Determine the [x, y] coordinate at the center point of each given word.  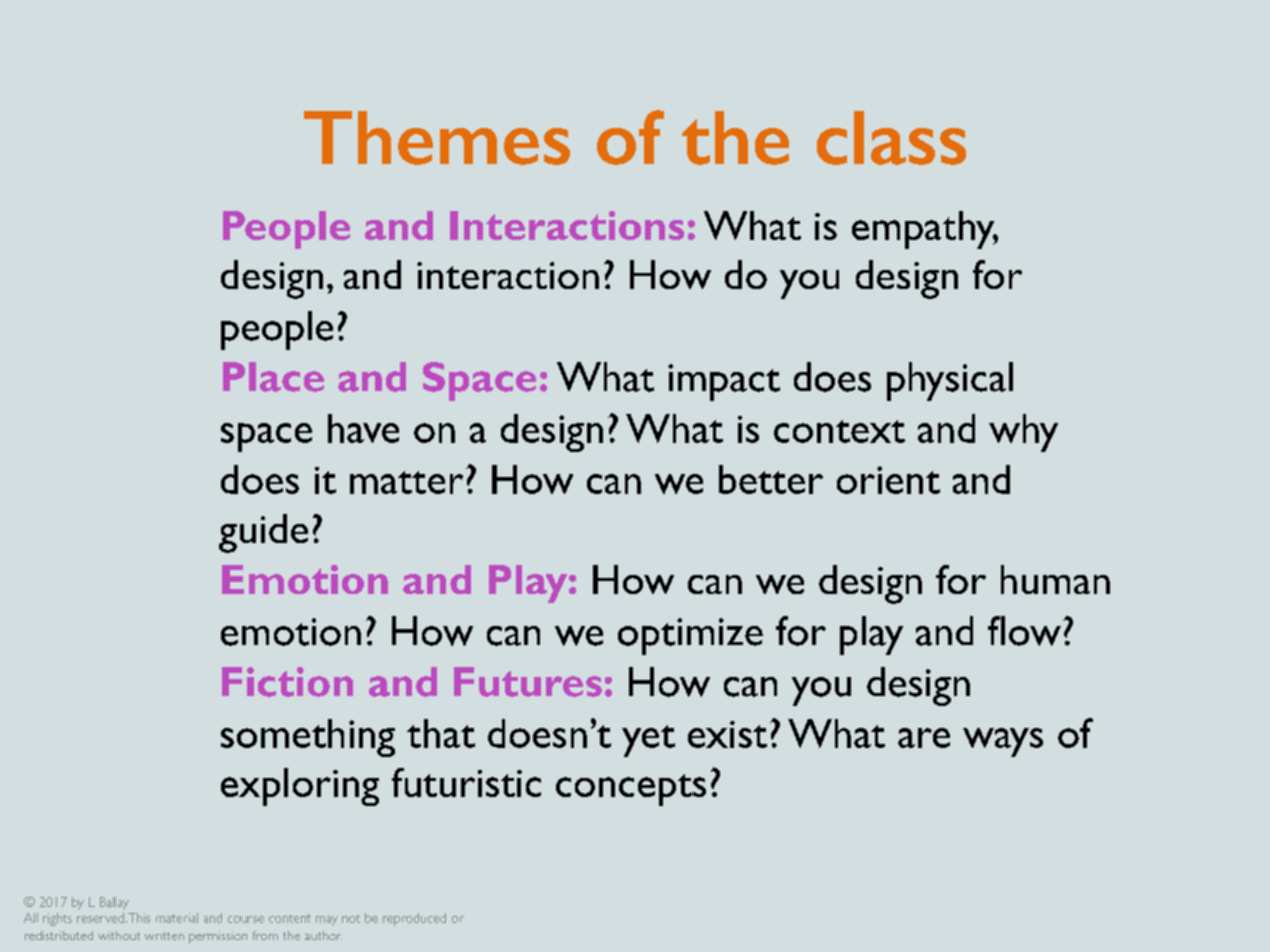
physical [950, 381]
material [177, 918]
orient [888, 480]
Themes [437, 138]
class [891, 138]
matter [406, 482]
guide [263, 533]
